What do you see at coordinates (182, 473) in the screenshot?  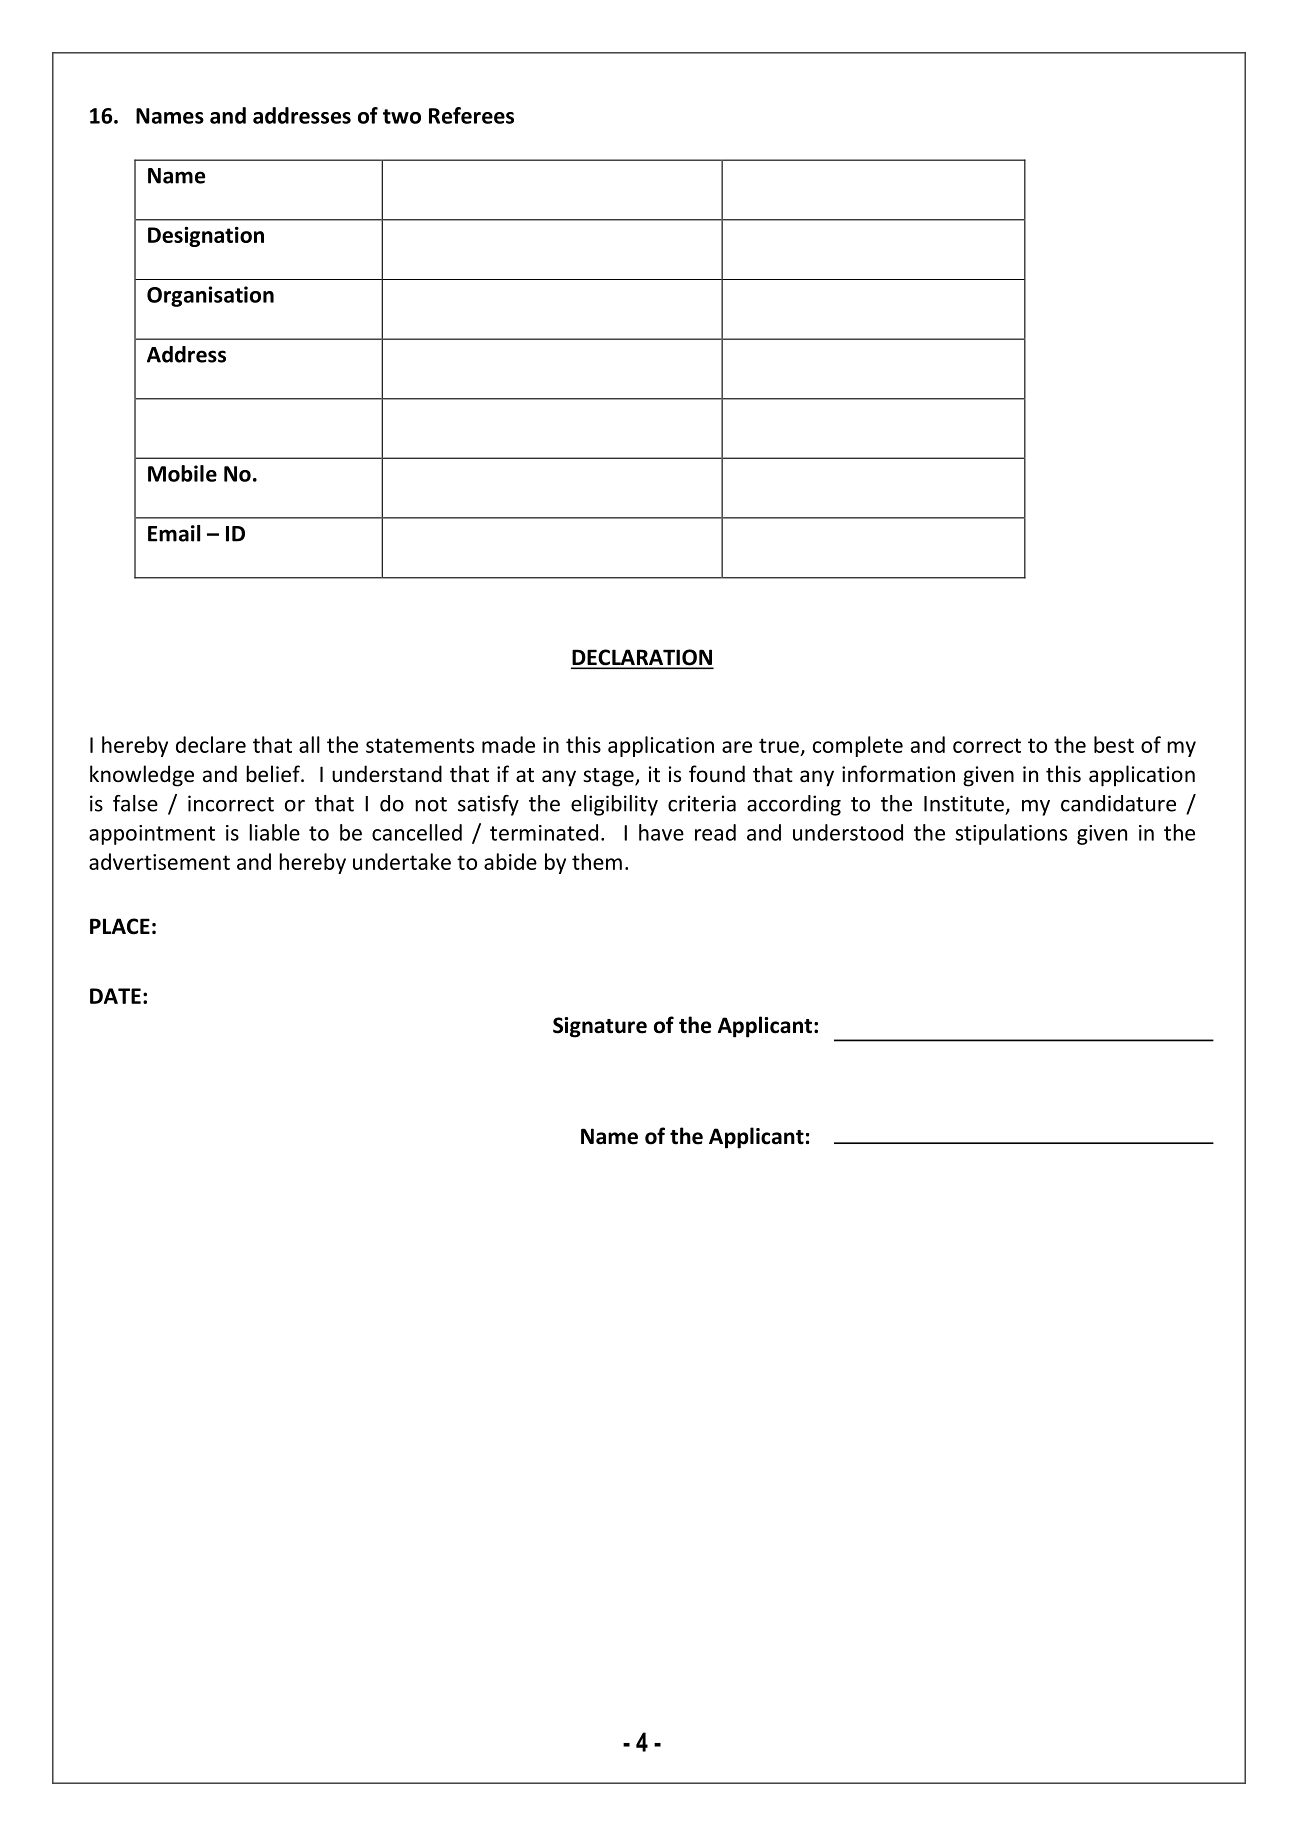 I see `Mobile` at bounding box center [182, 473].
